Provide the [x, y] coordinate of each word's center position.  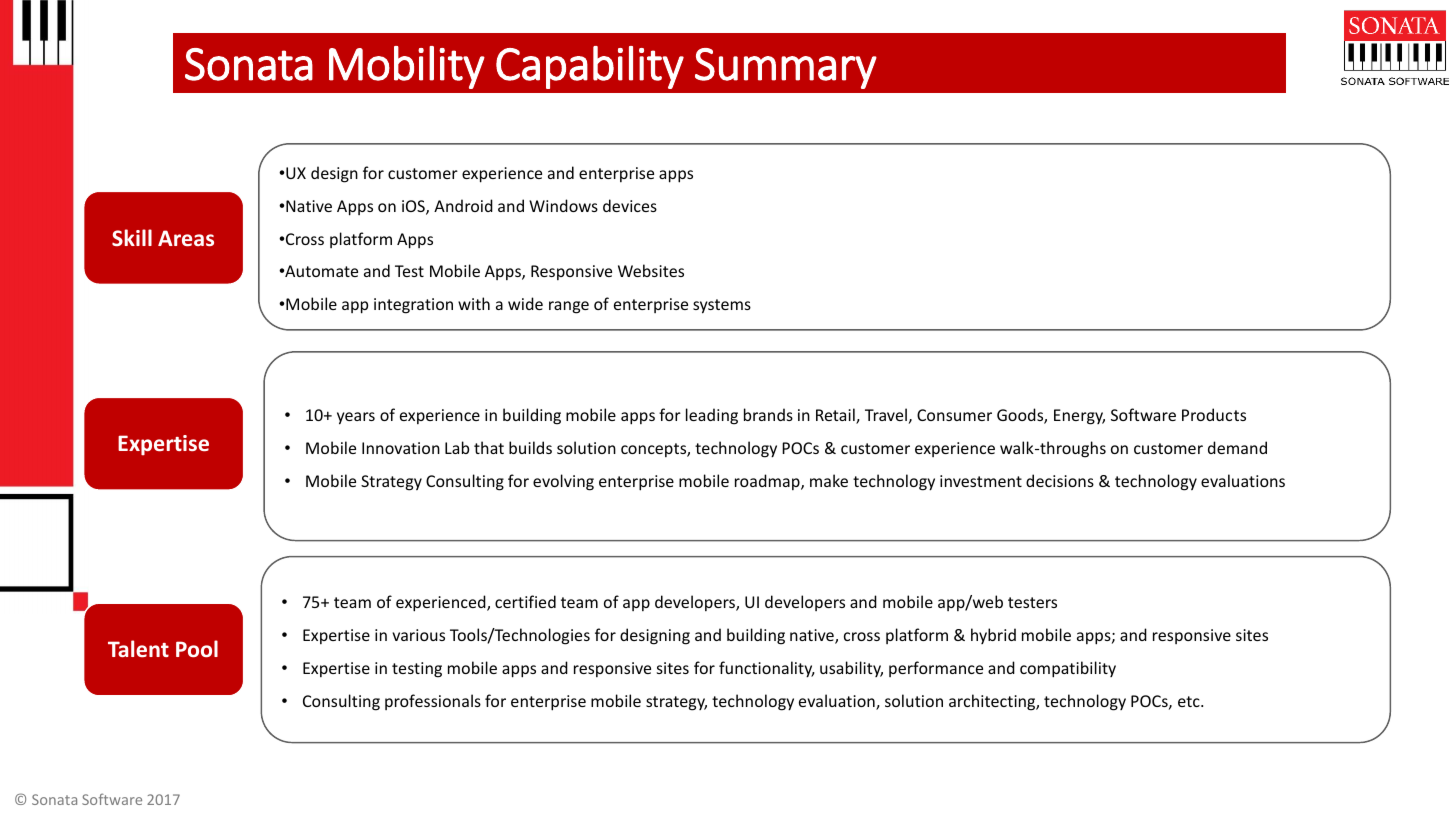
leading [712, 416]
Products [1214, 414]
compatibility [1068, 669]
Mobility [407, 67]
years [356, 418]
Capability [590, 67]
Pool [197, 648]
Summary [786, 68]
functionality [767, 669]
